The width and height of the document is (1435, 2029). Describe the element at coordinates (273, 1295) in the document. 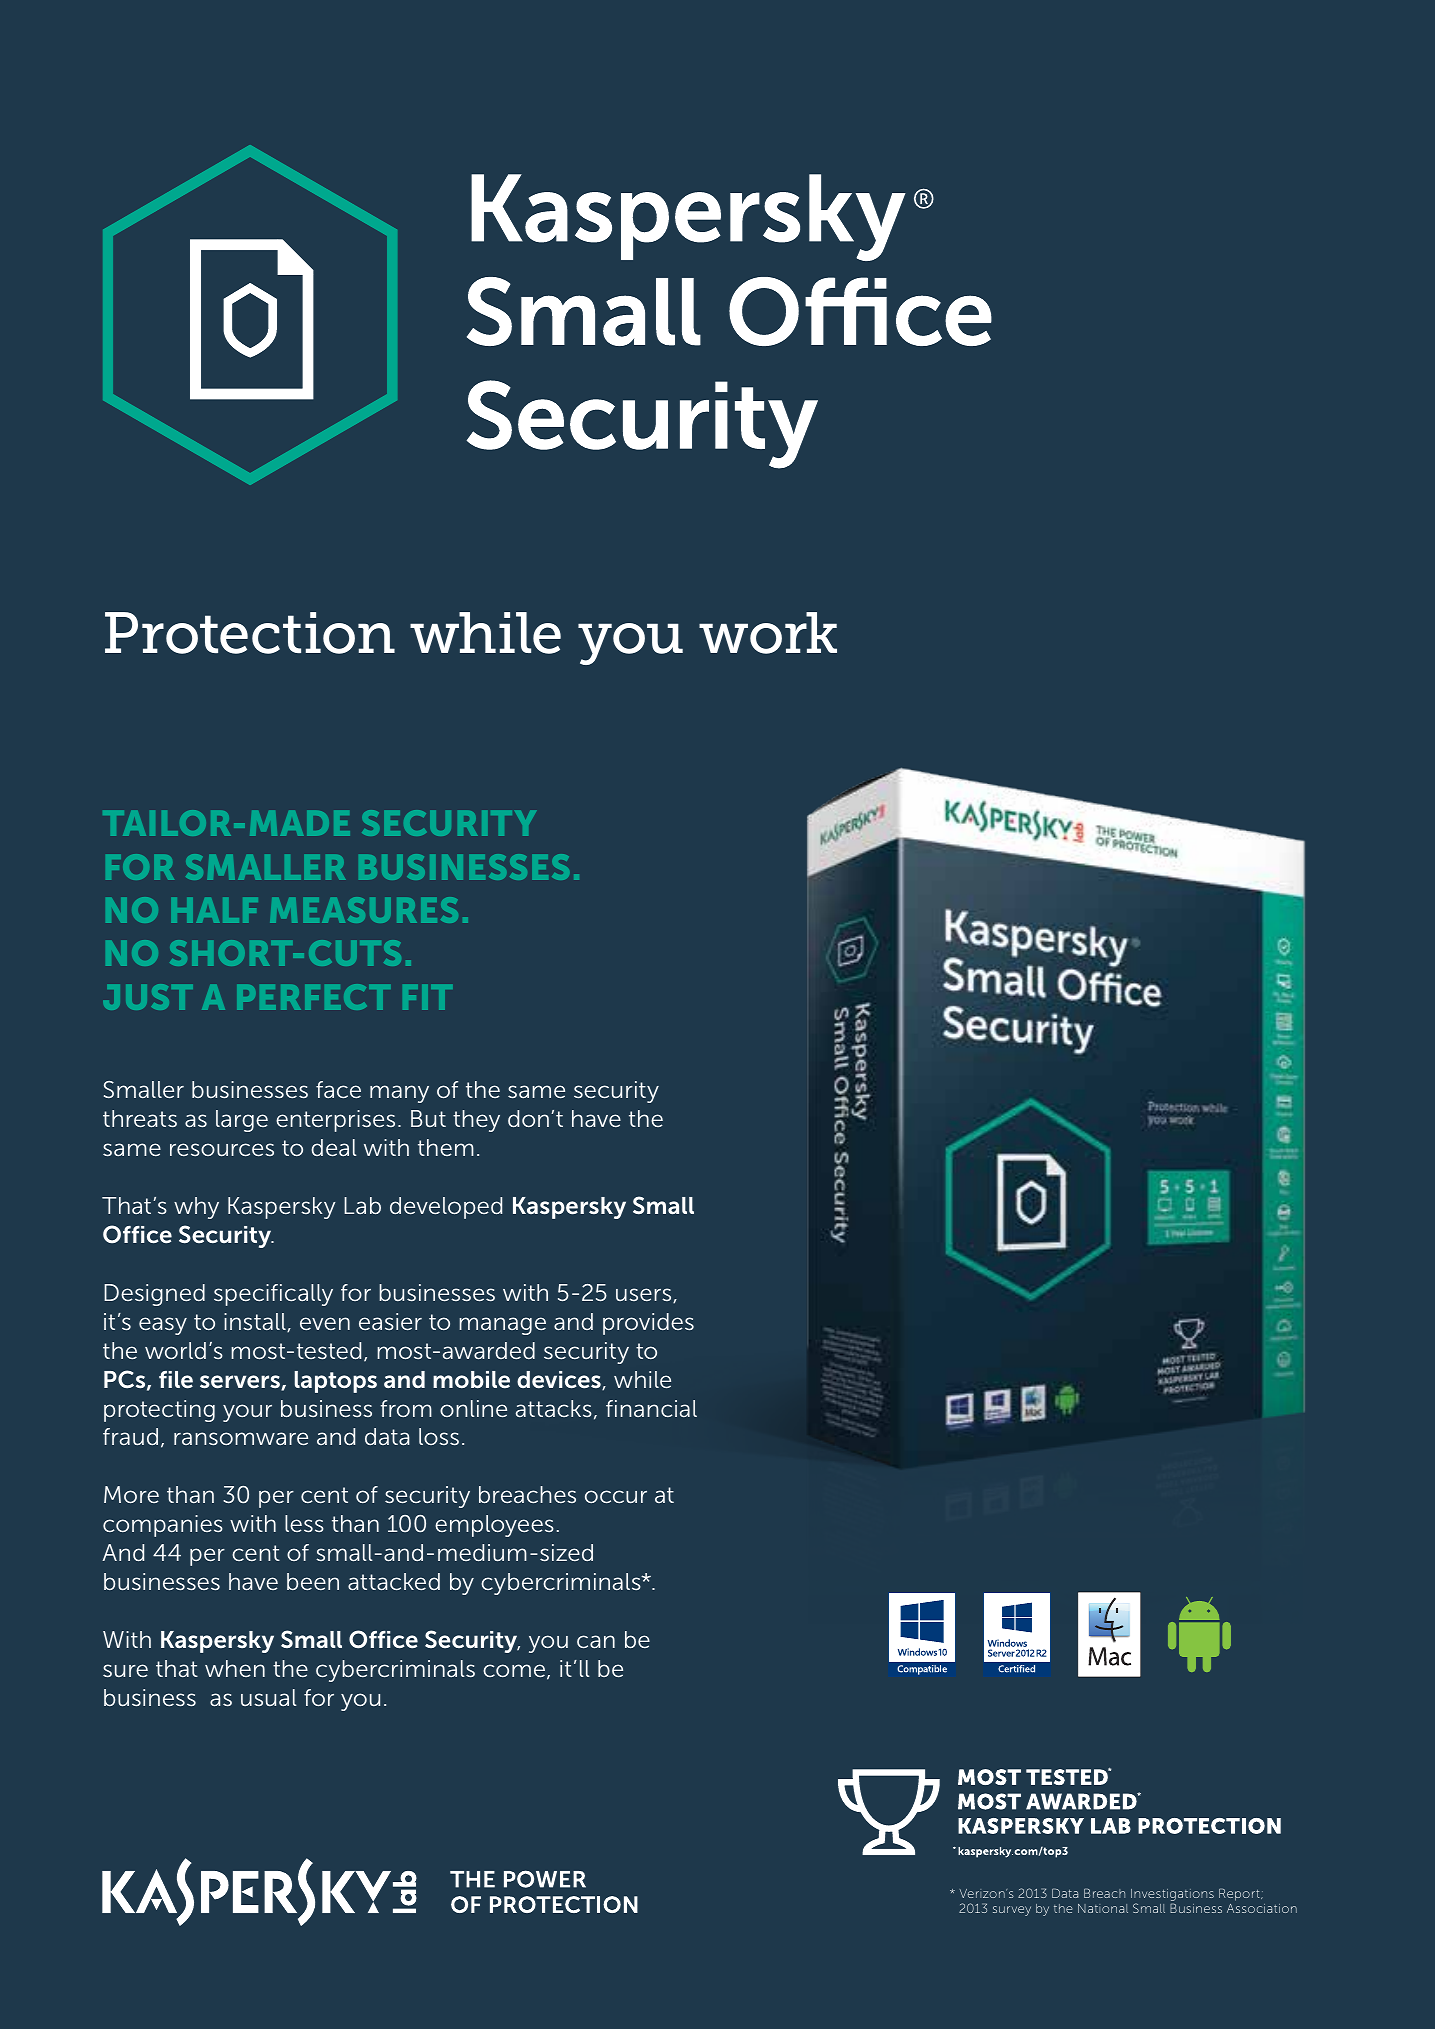

I see `specifically` at that location.
